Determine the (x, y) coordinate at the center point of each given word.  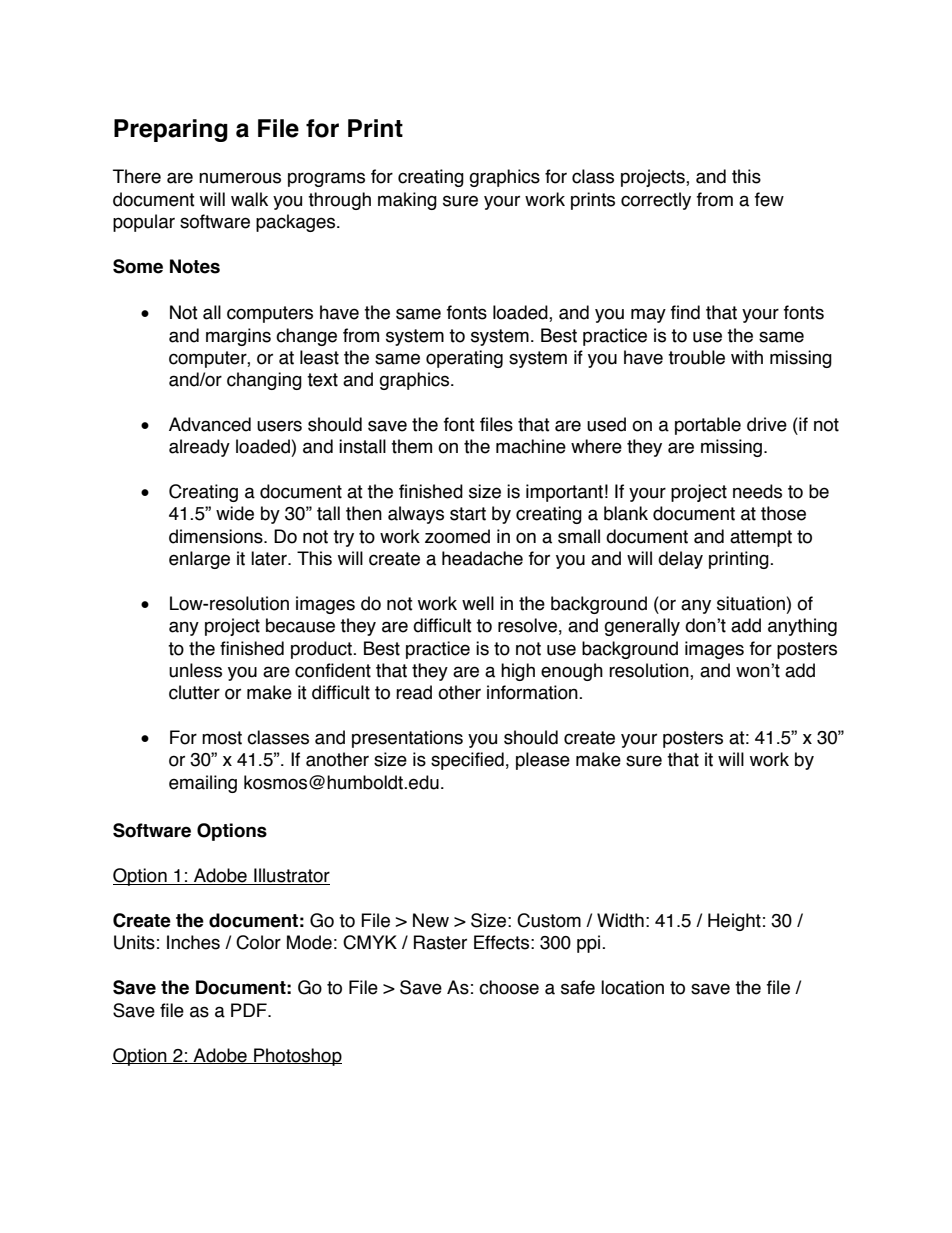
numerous (240, 178)
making (407, 201)
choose (509, 987)
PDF (250, 1010)
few (769, 199)
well (478, 603)
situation (751, 603)
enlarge (199, 560)
